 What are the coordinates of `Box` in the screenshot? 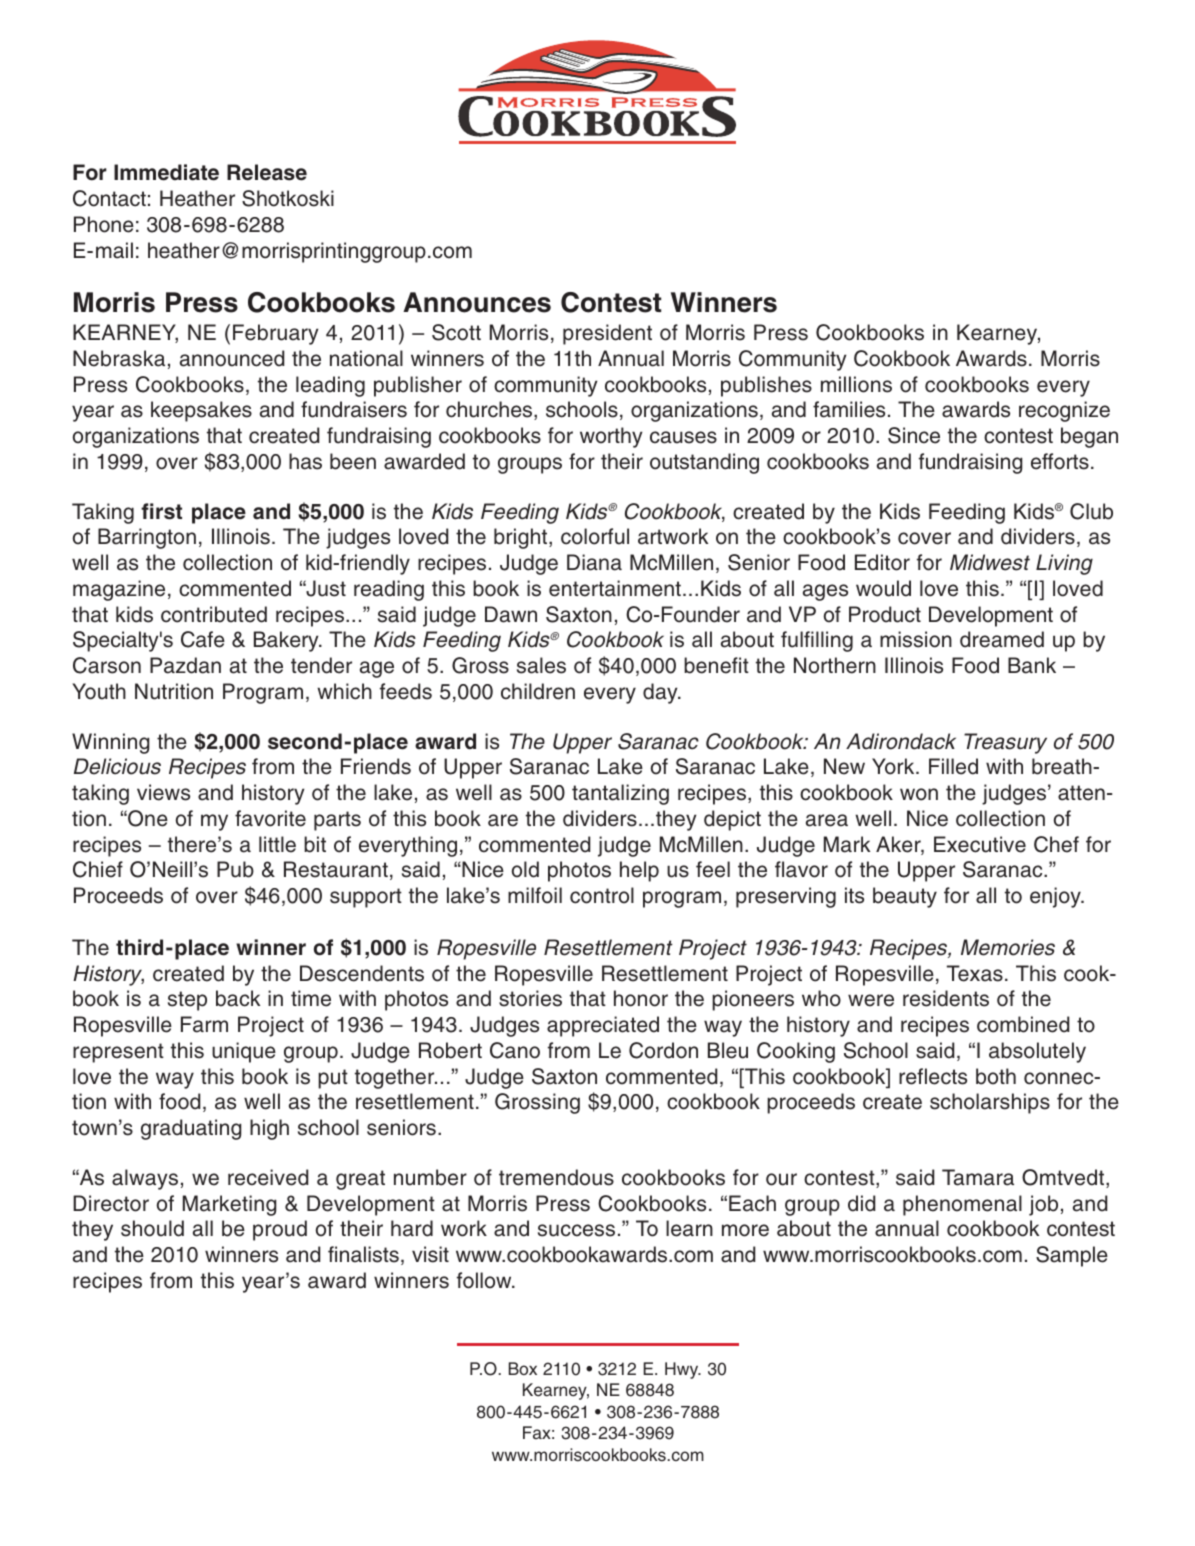 It's located at (523, 1368).
